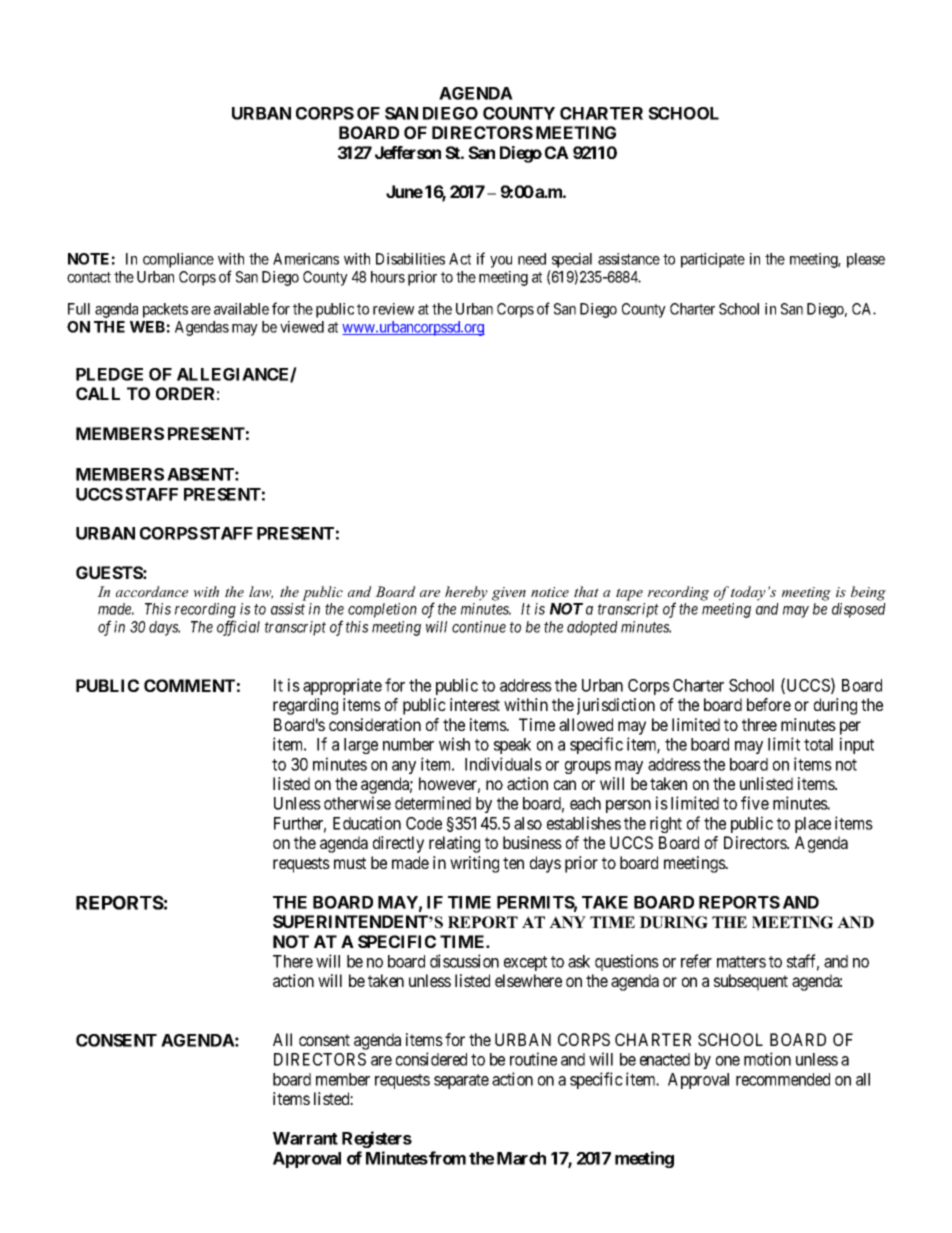 The image size is (952, 1233). What do you see at coordinates (178, 260) in the document?
I see `compliance` at bounding box center [178, 260].
